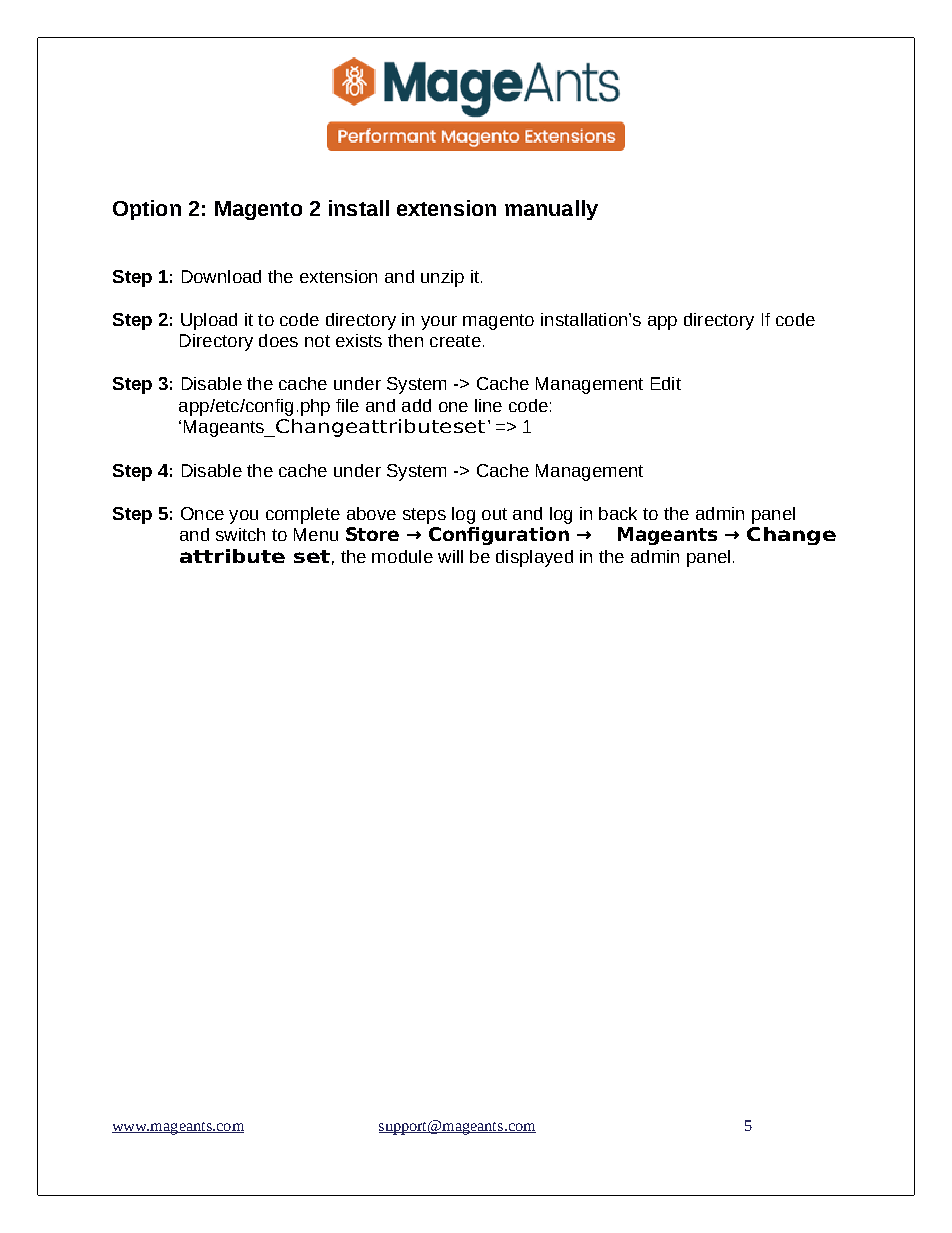 This page has height=1233, width=952. What do you see at coordinates (551, 210) in the page?
I see `manually` at bounding box center [551, 210].
